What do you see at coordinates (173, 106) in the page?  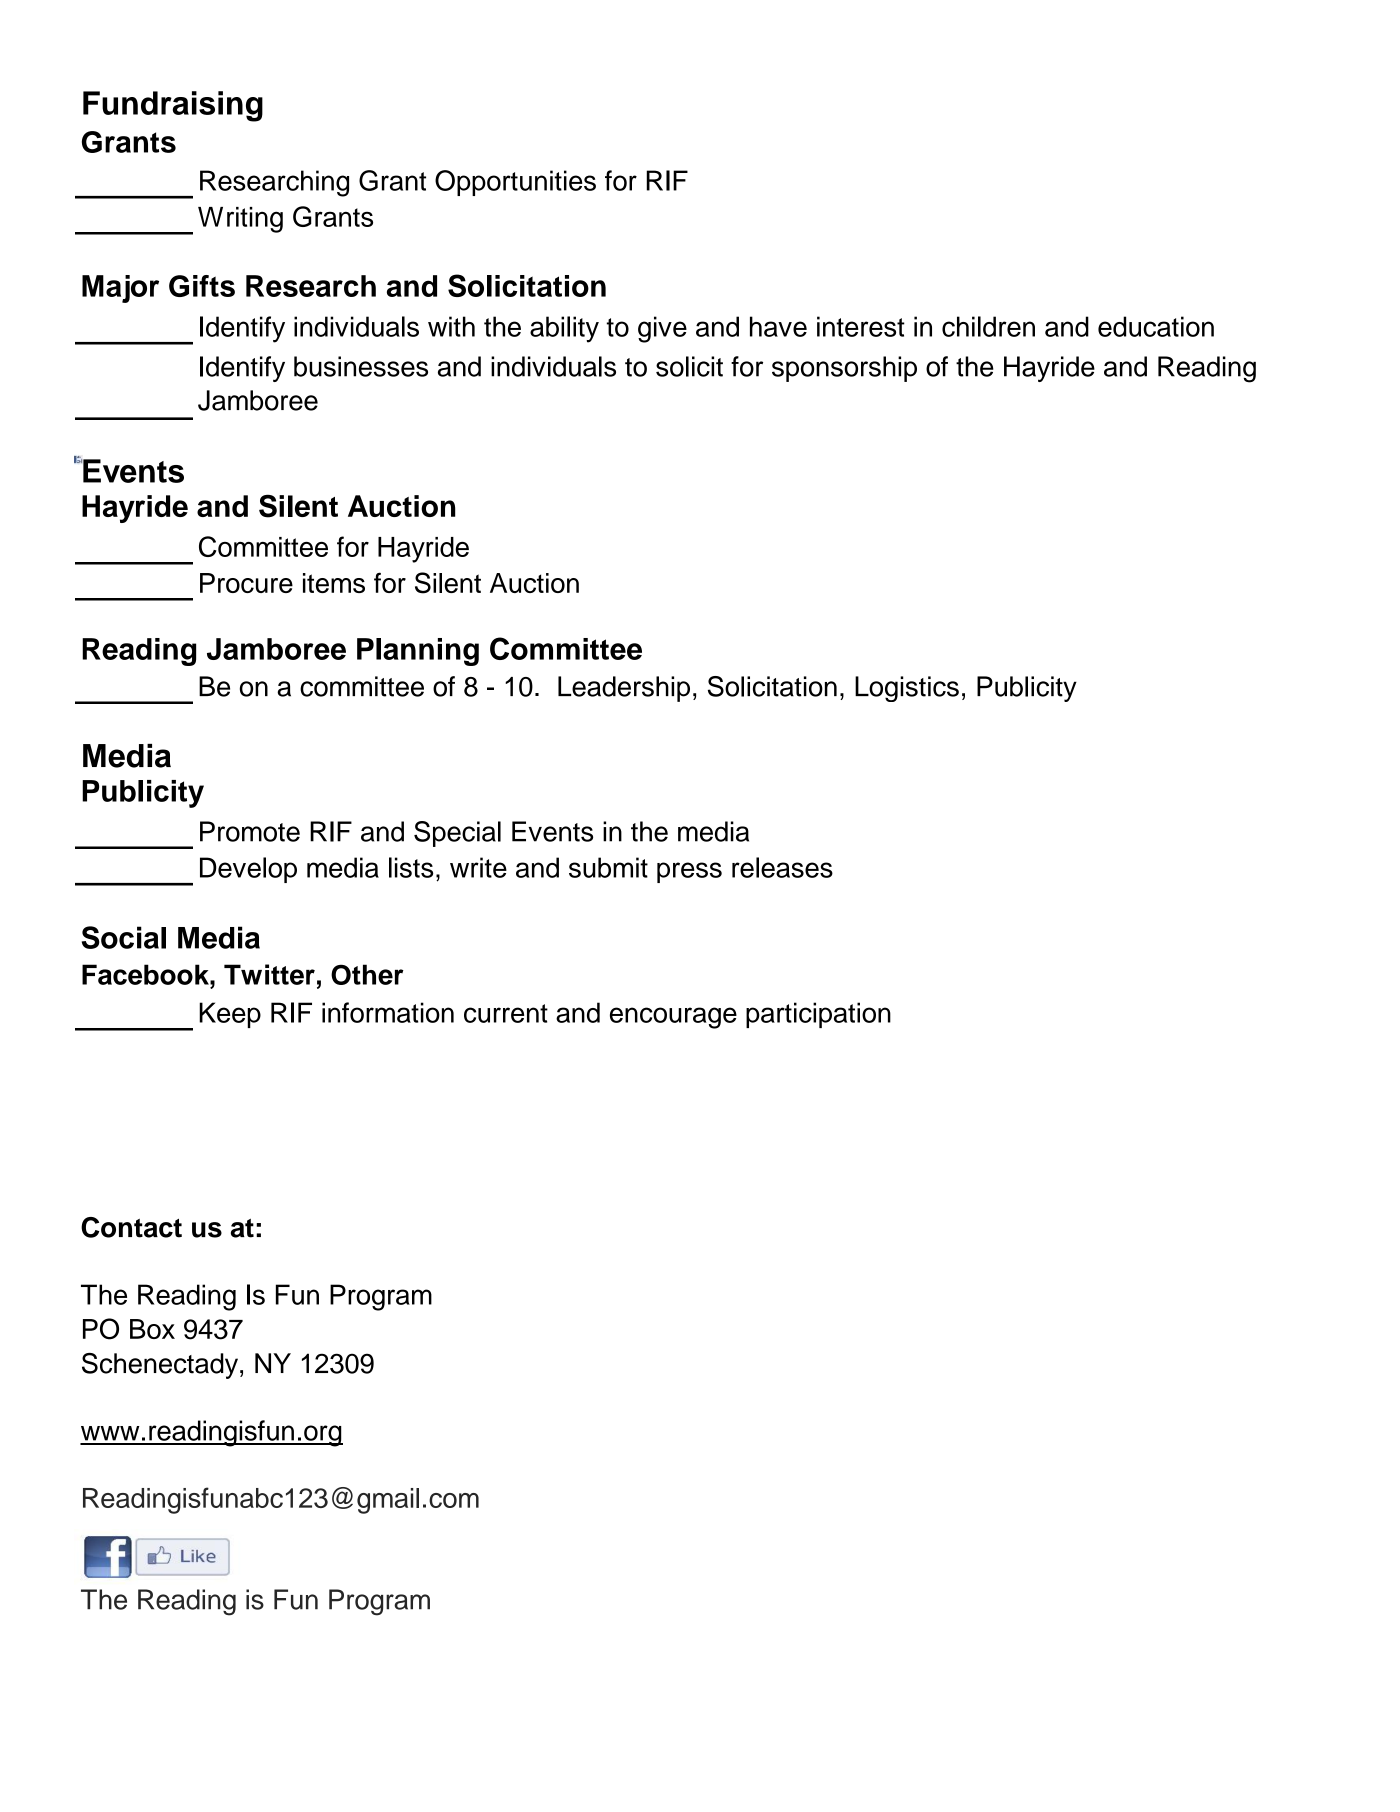 I see `Fundraising` at bounding box center [173, 106].
